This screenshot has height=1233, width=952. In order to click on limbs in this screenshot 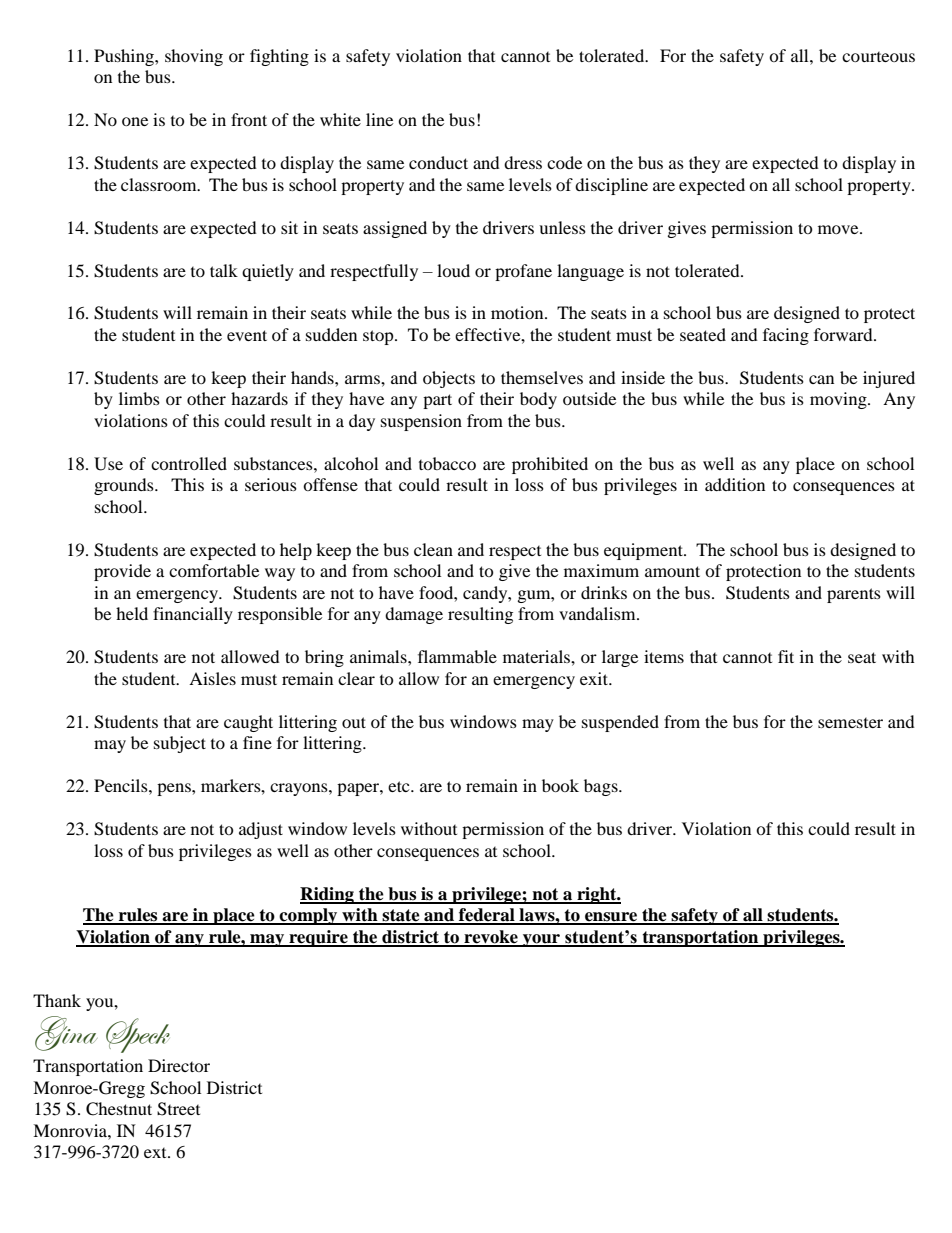, I will do `click(139, 398)`.
